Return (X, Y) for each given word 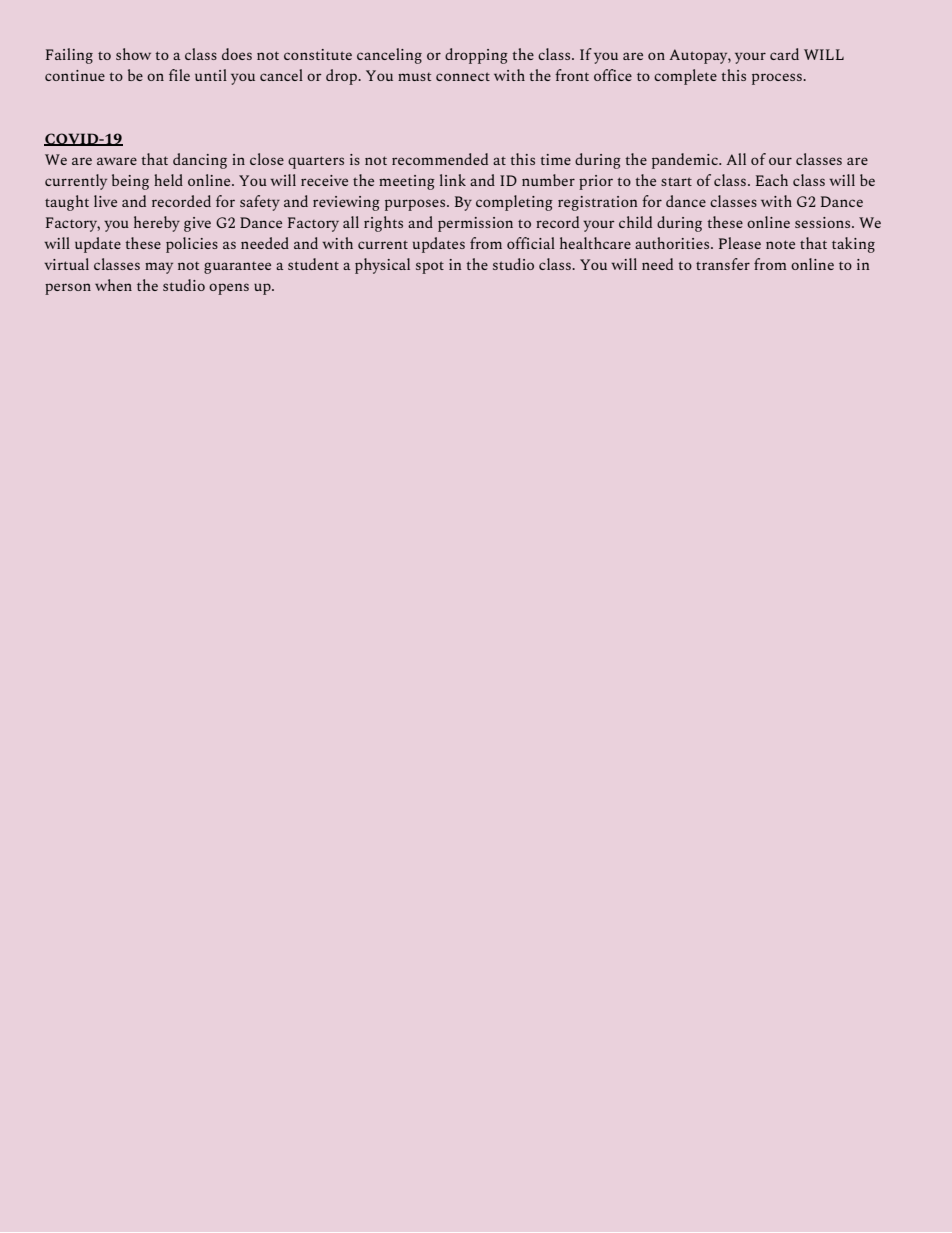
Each (772, 180)
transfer (723, 264)
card (784, 54)
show (133, 54)
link (453, 180)
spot (430, 267)
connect (463, 76)
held (168, 180)
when (113, 285)
